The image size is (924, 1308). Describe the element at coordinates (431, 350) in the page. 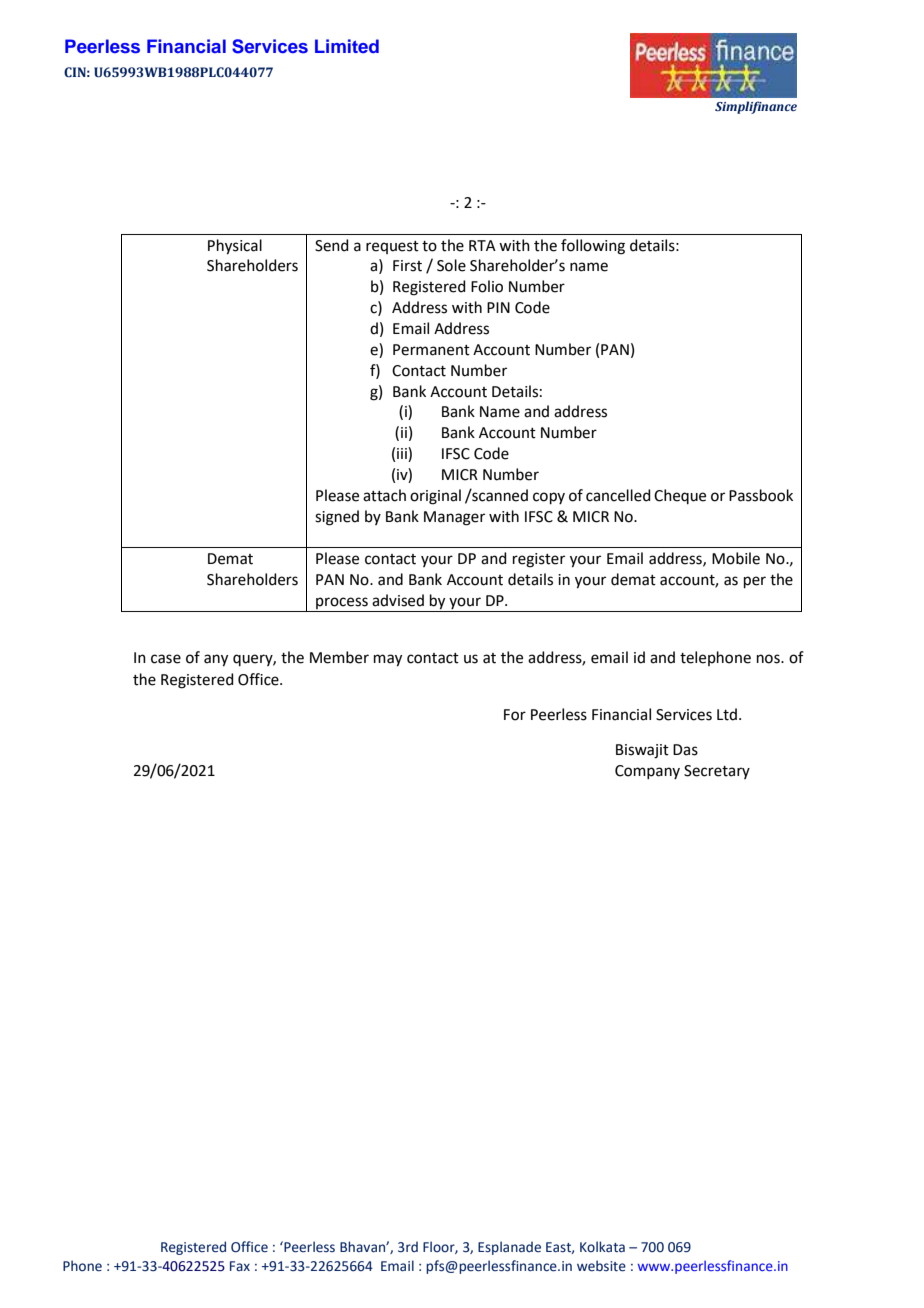

I see `Permanent` at that location.
